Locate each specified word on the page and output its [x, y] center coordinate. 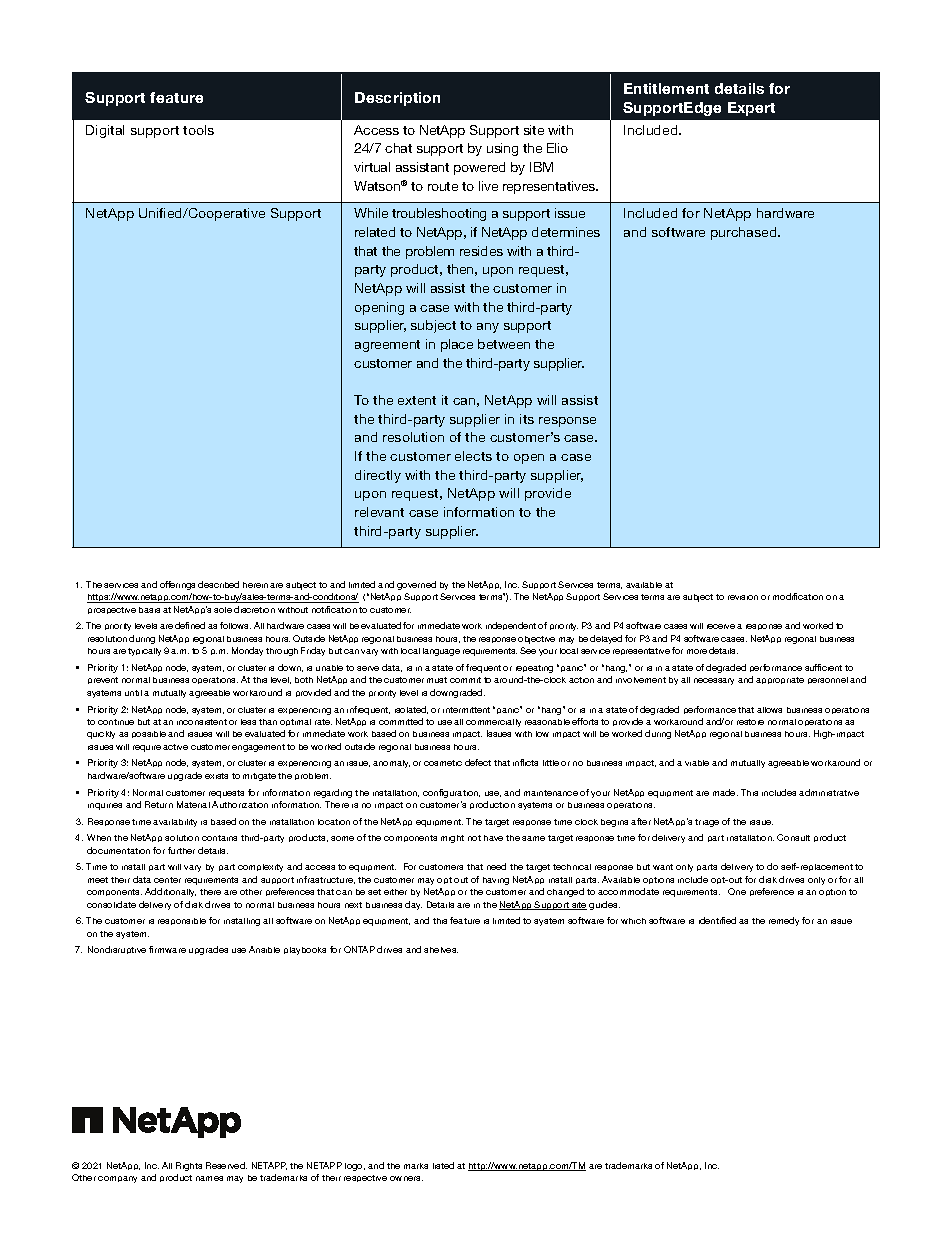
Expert [751, 109]
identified [717, 920]
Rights [189, 1166]
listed [443, 1165]
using [502, 149]
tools [198, 130]
